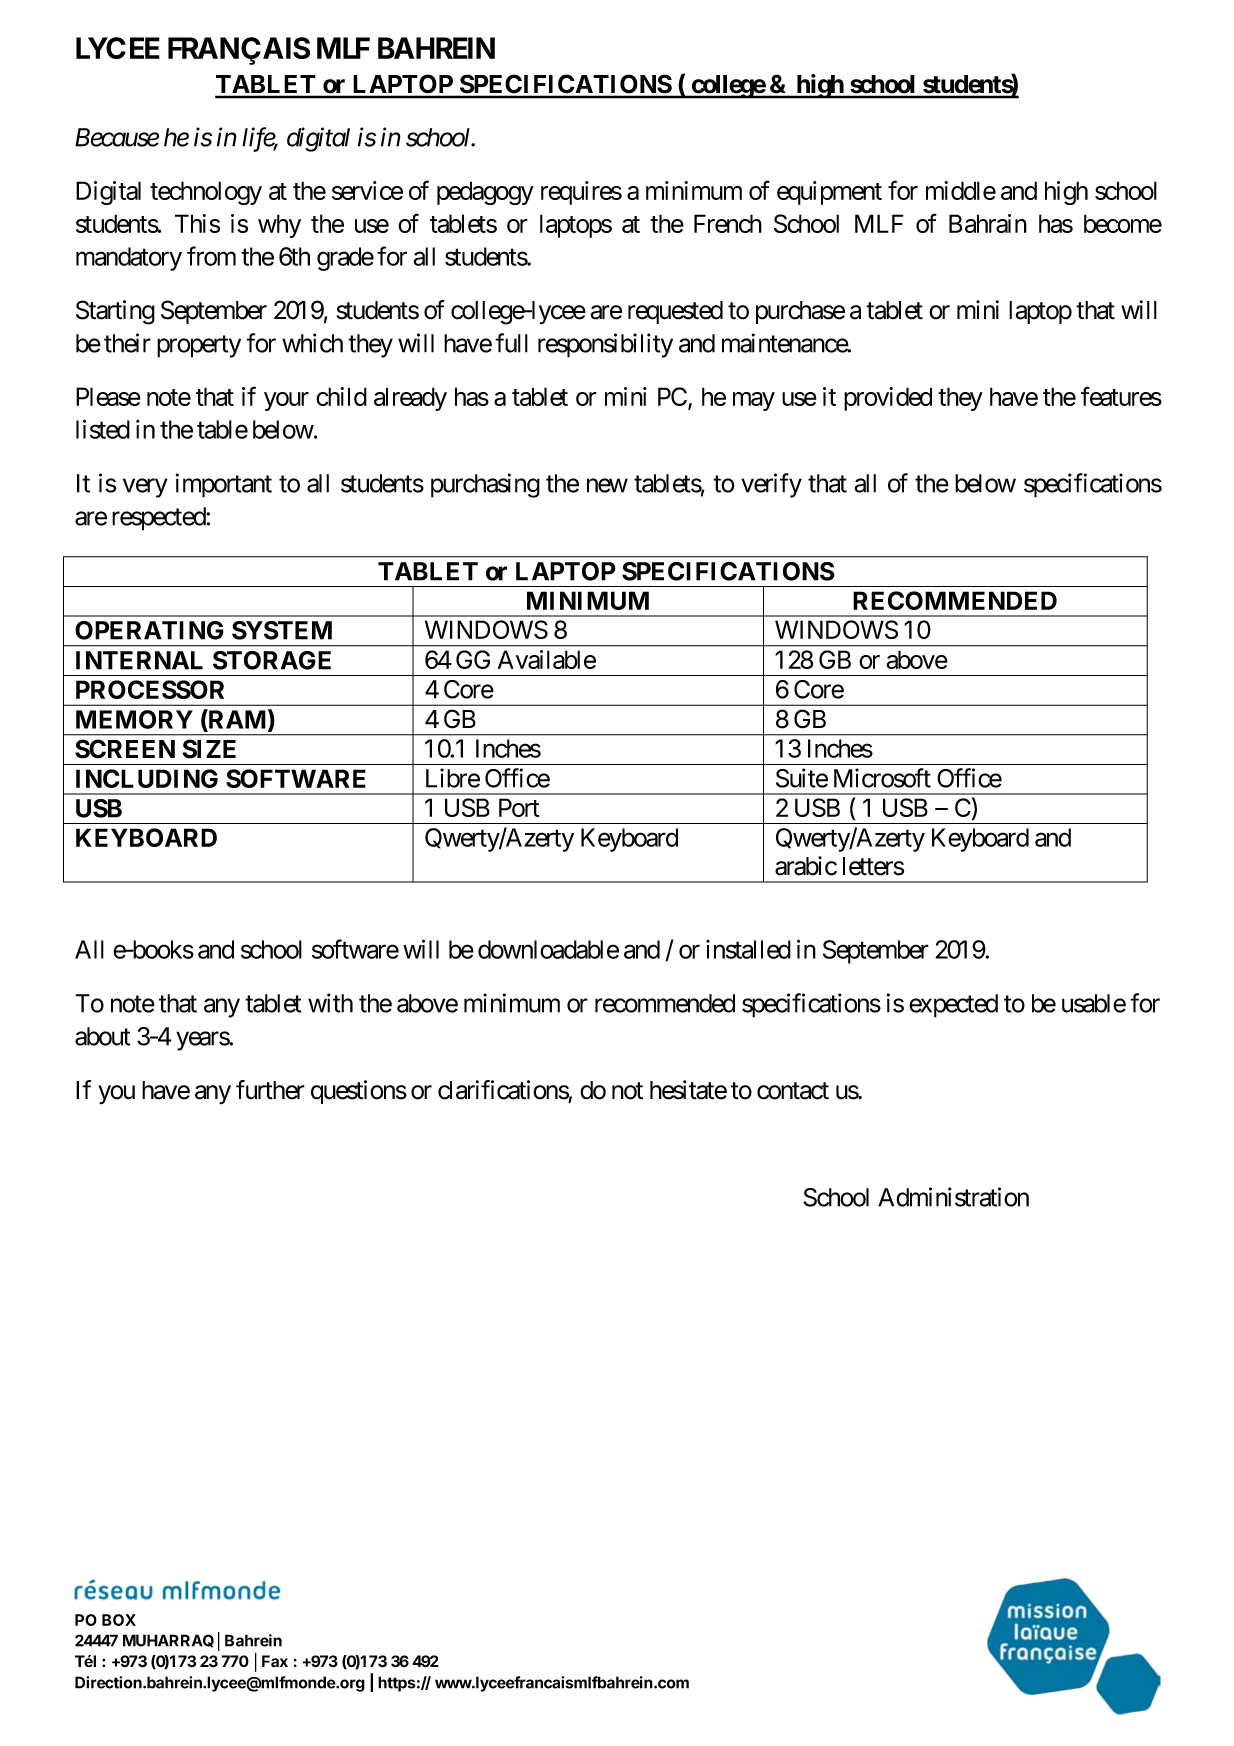  I want to click on pedagogy, so click(485, 193).
